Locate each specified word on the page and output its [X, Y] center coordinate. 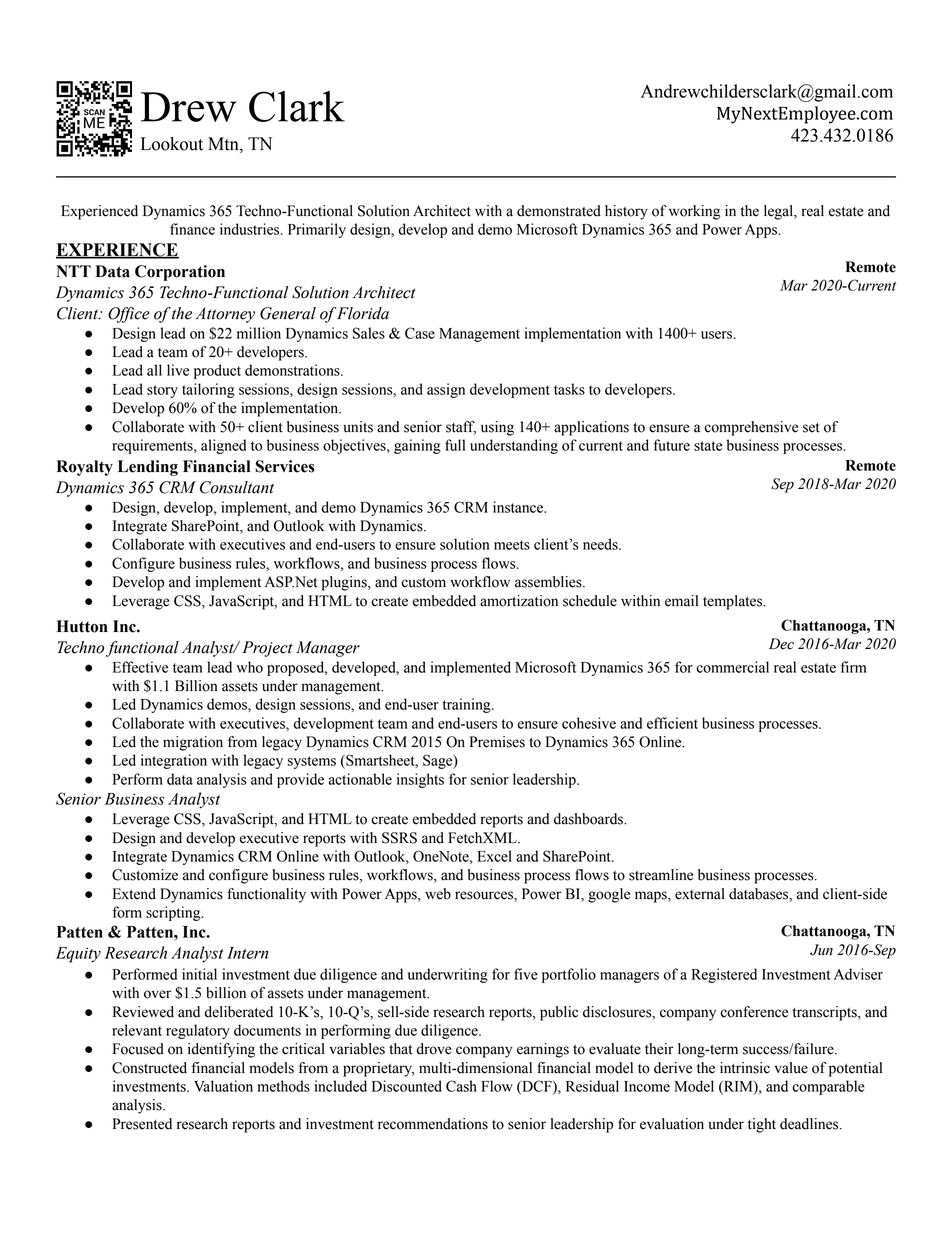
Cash [461, 1086]
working [694, 212]
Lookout [172, 144]
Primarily [317, 230]
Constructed [149, 1068]
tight [762, 1125]
